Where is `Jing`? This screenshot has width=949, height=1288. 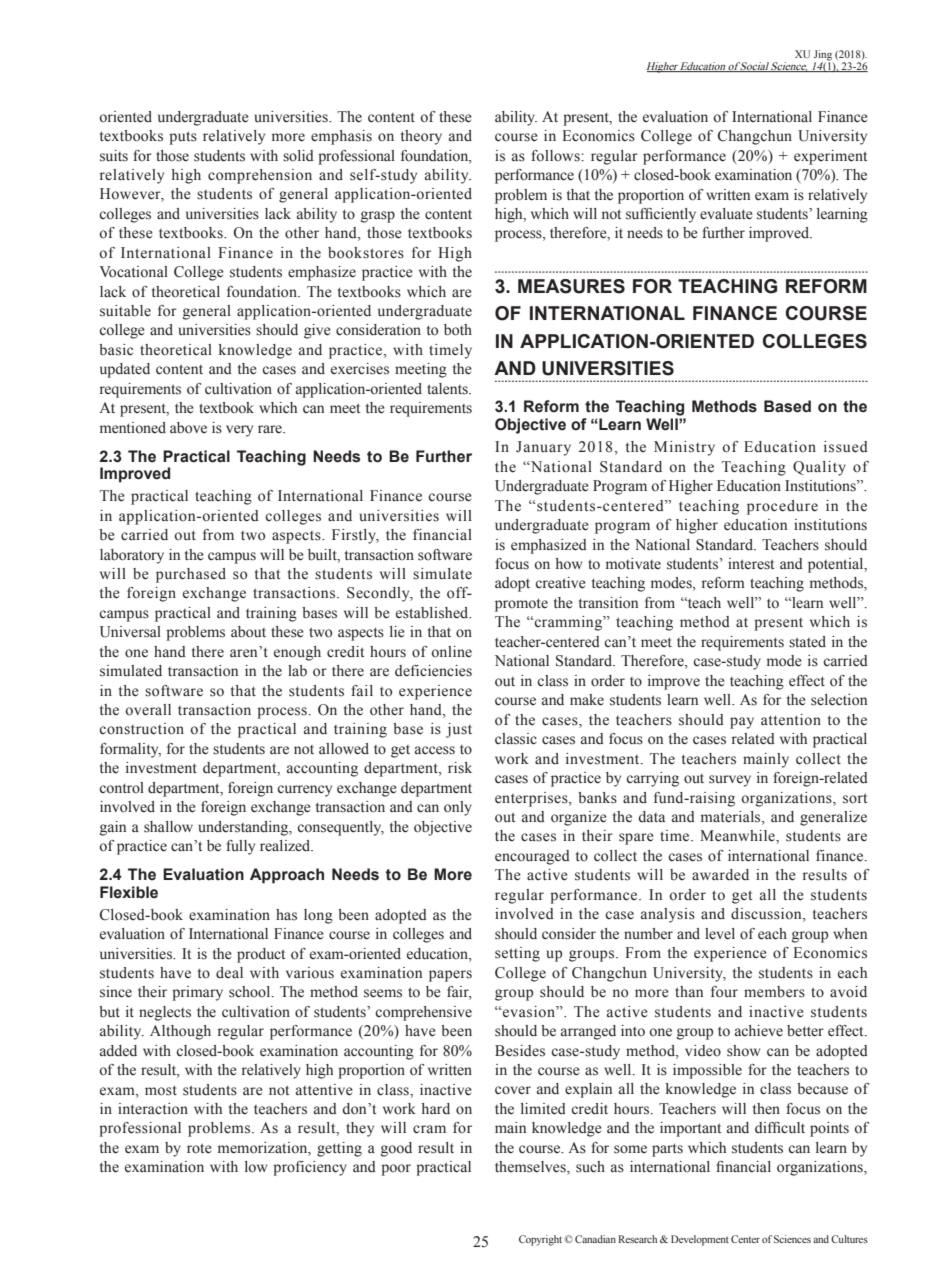
Jing is located at coordinates (823, 56).
